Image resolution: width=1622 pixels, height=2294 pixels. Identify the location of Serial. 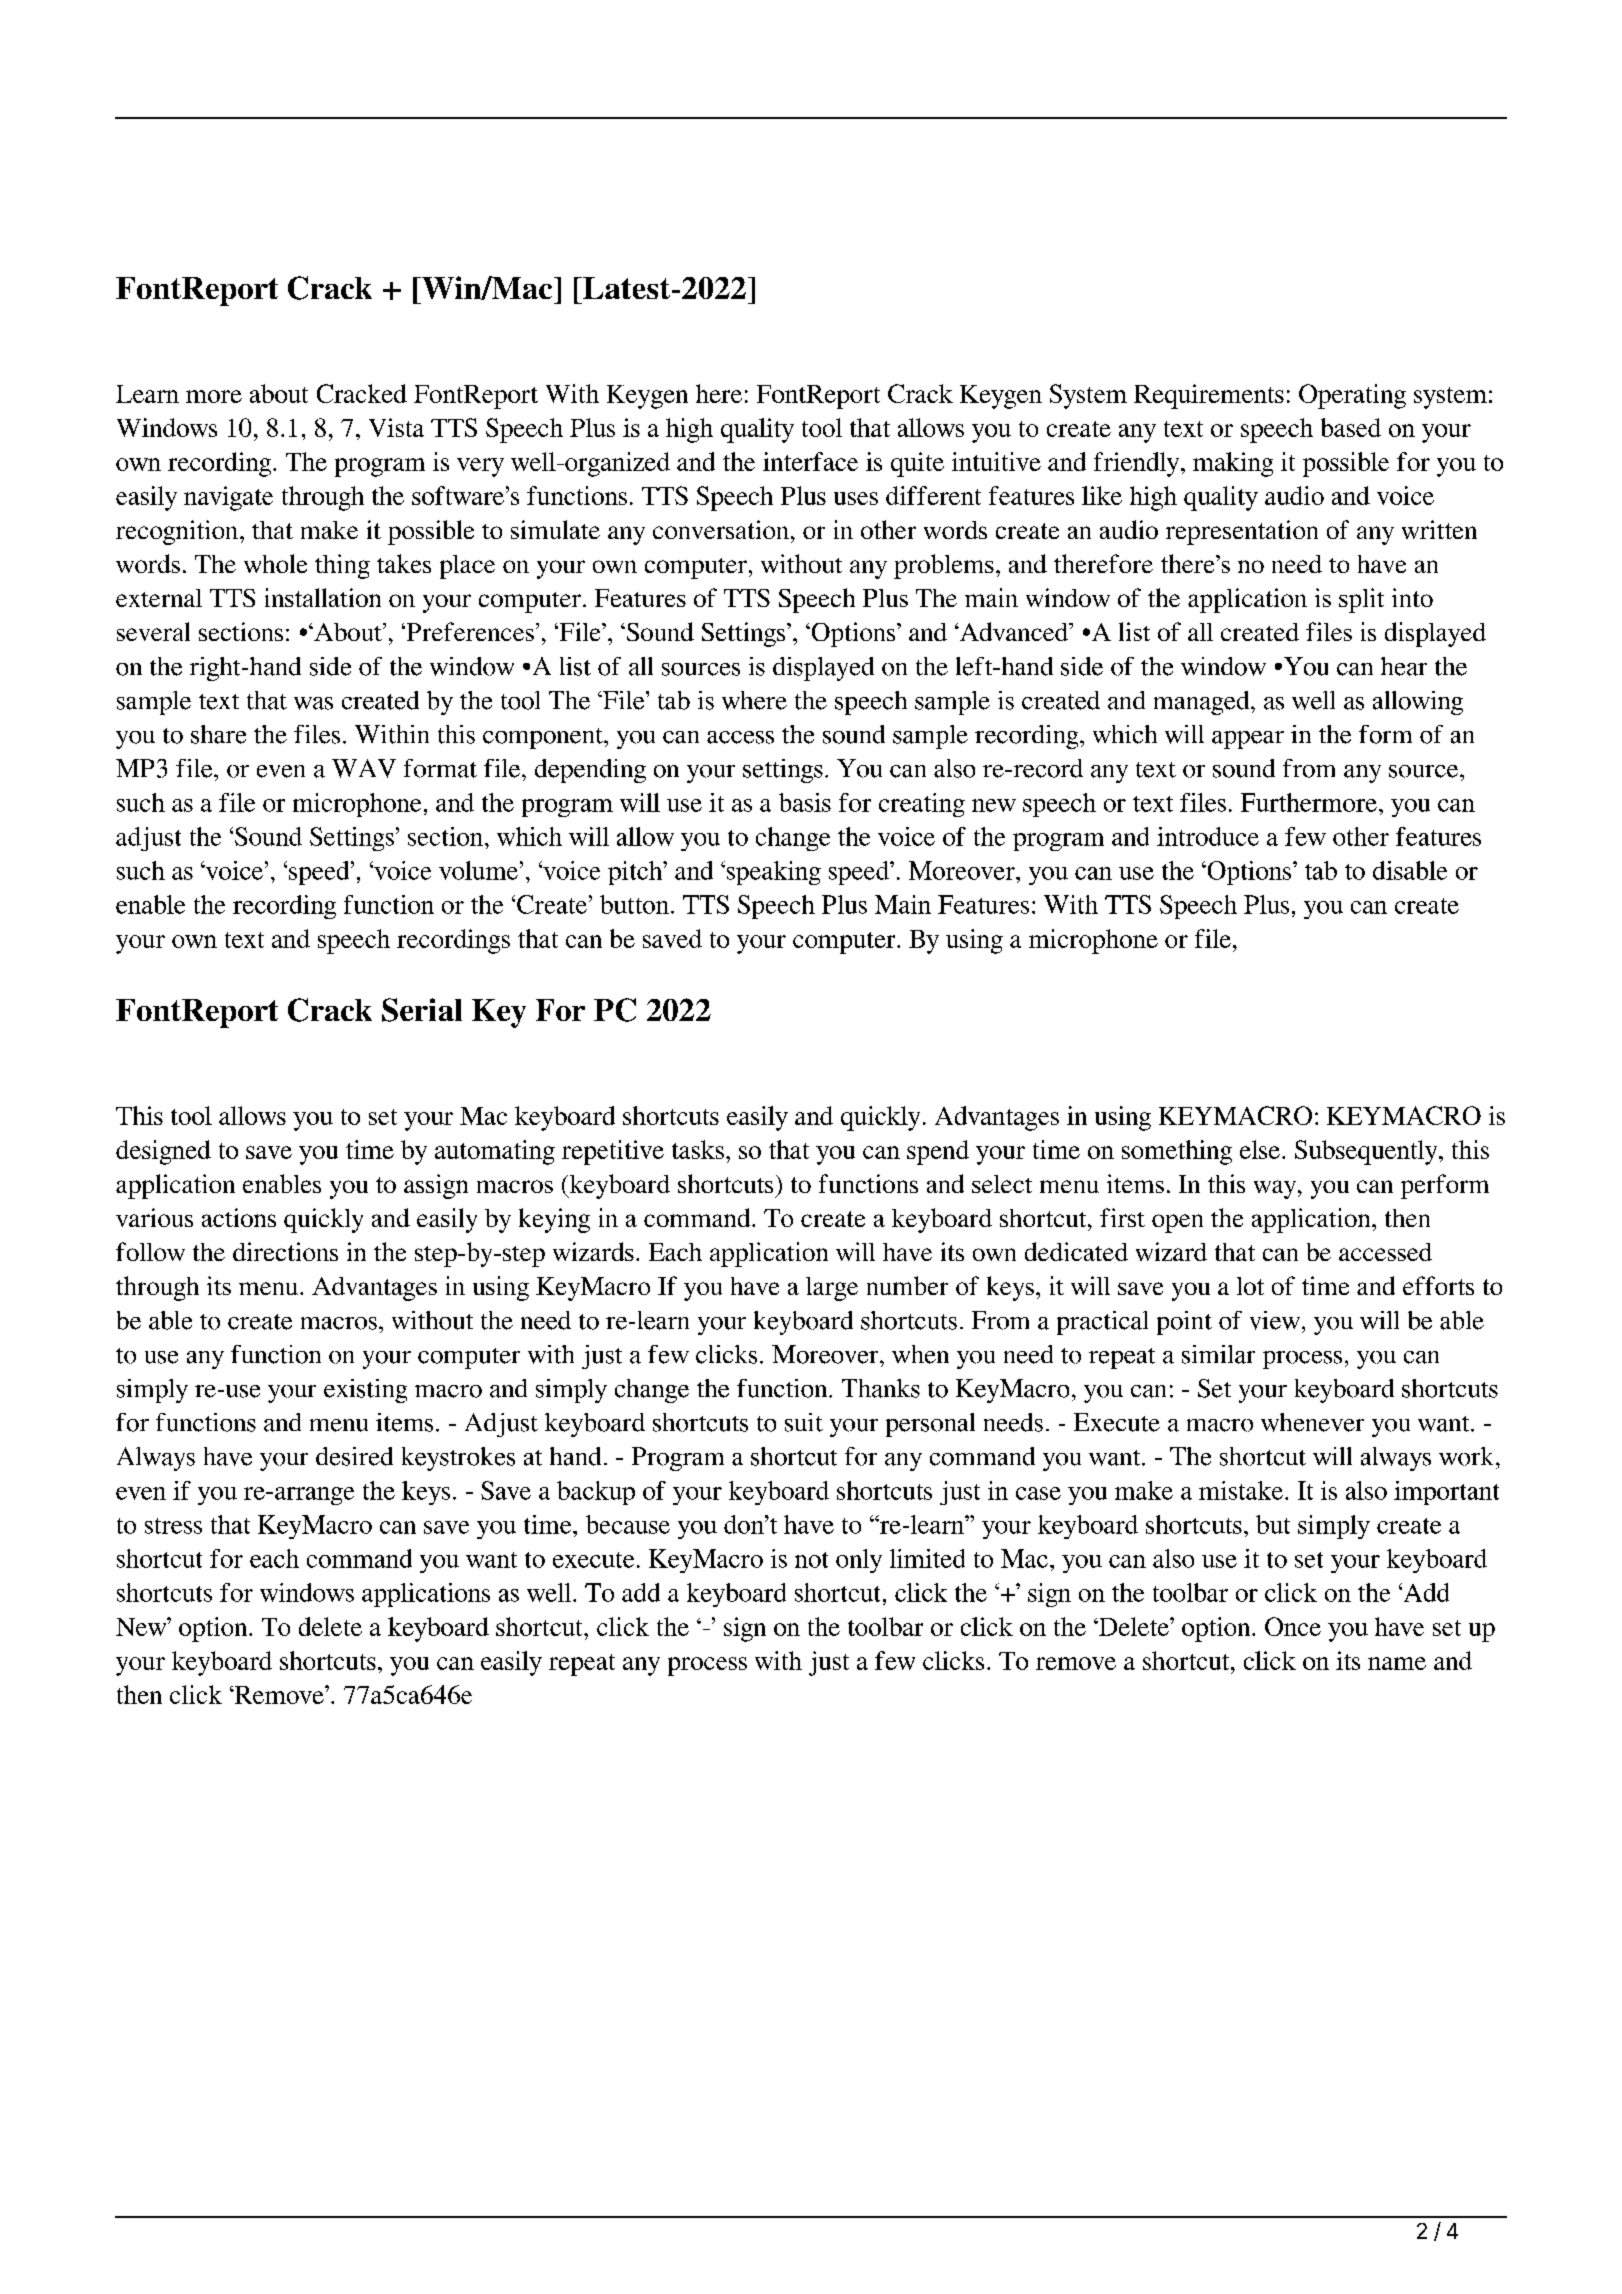
(422, 1010).
